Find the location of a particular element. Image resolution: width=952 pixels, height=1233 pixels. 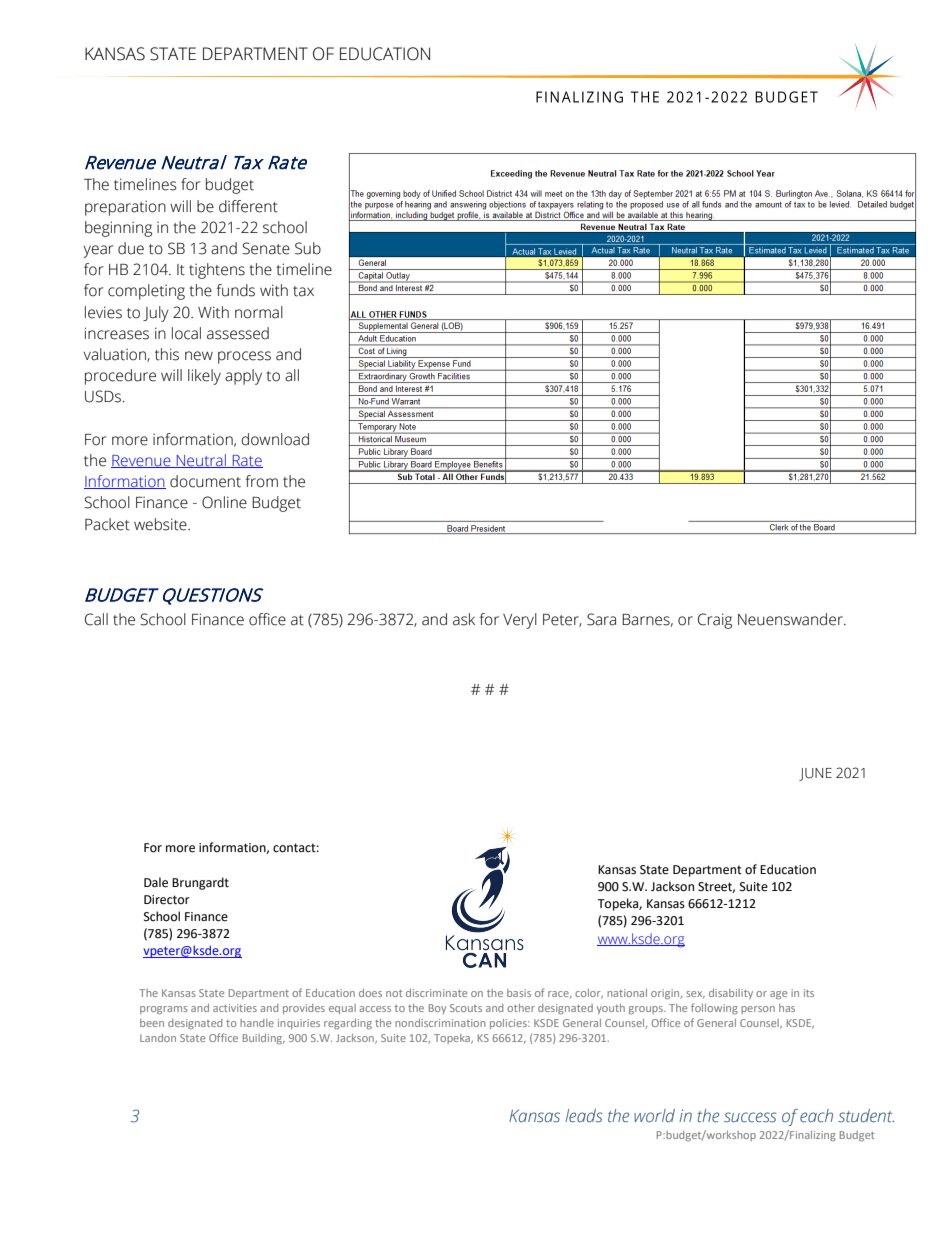

Senate is located at coordinates (266, 248).
